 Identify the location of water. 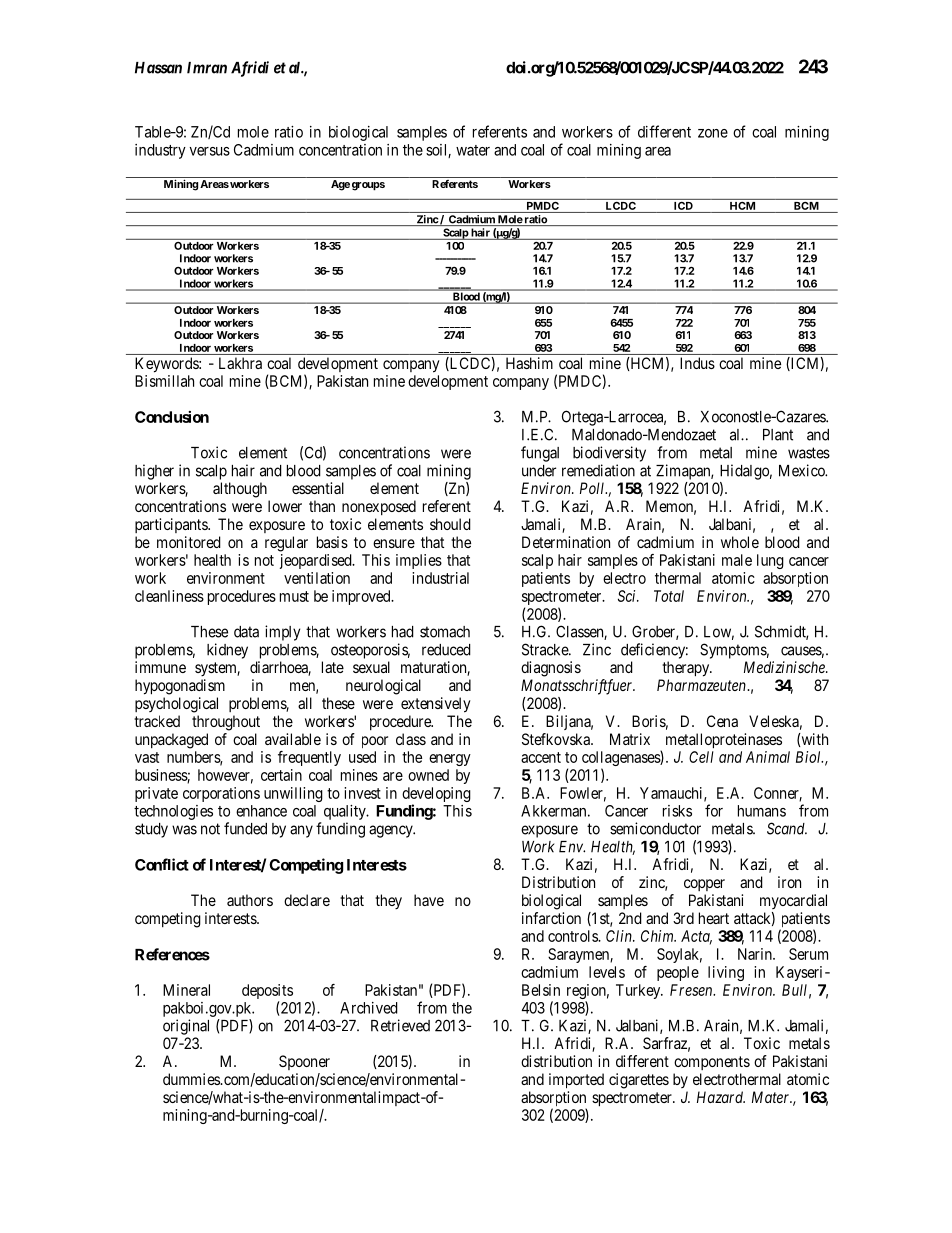
(473, 150).
